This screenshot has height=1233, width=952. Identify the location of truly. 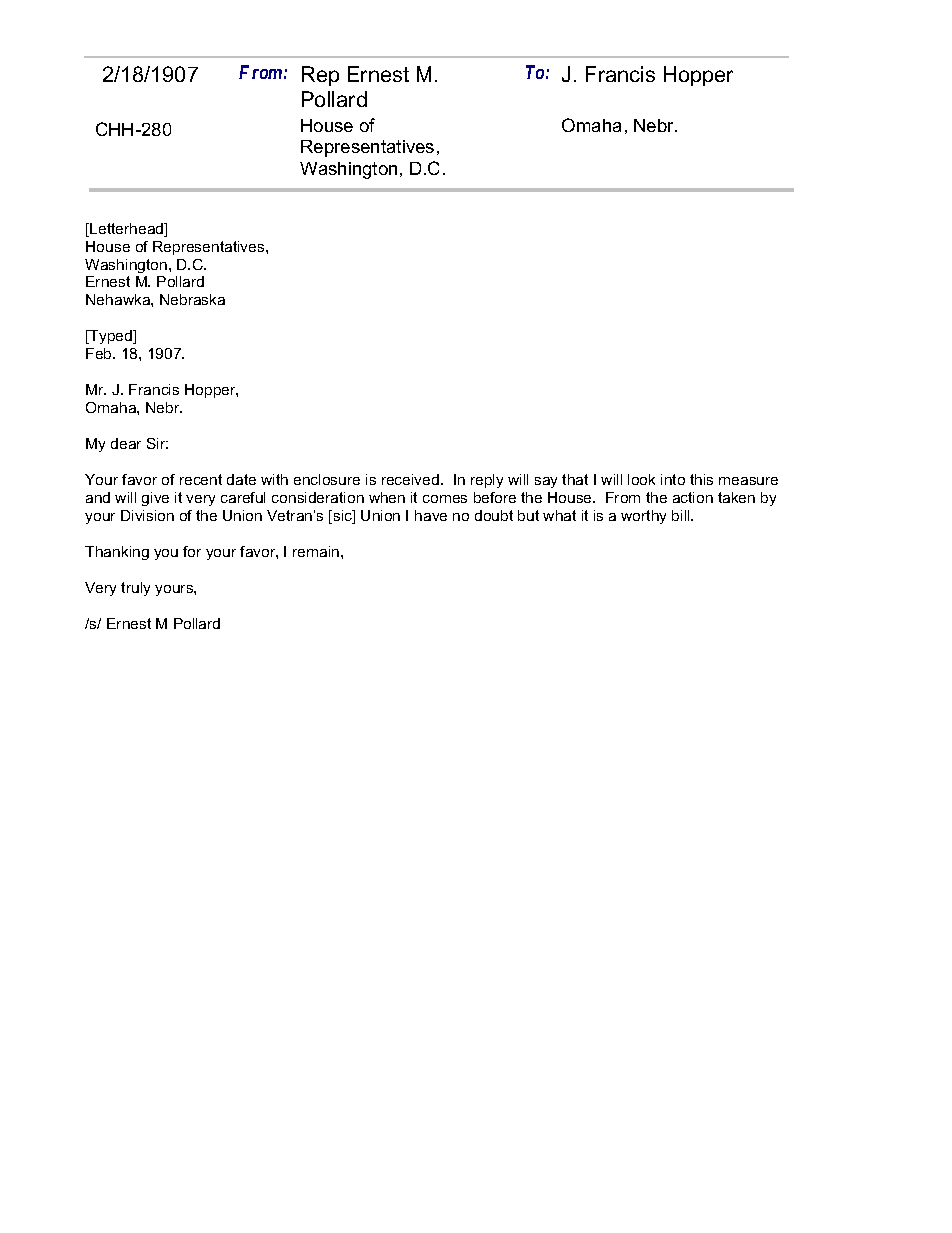
(135, 589).
